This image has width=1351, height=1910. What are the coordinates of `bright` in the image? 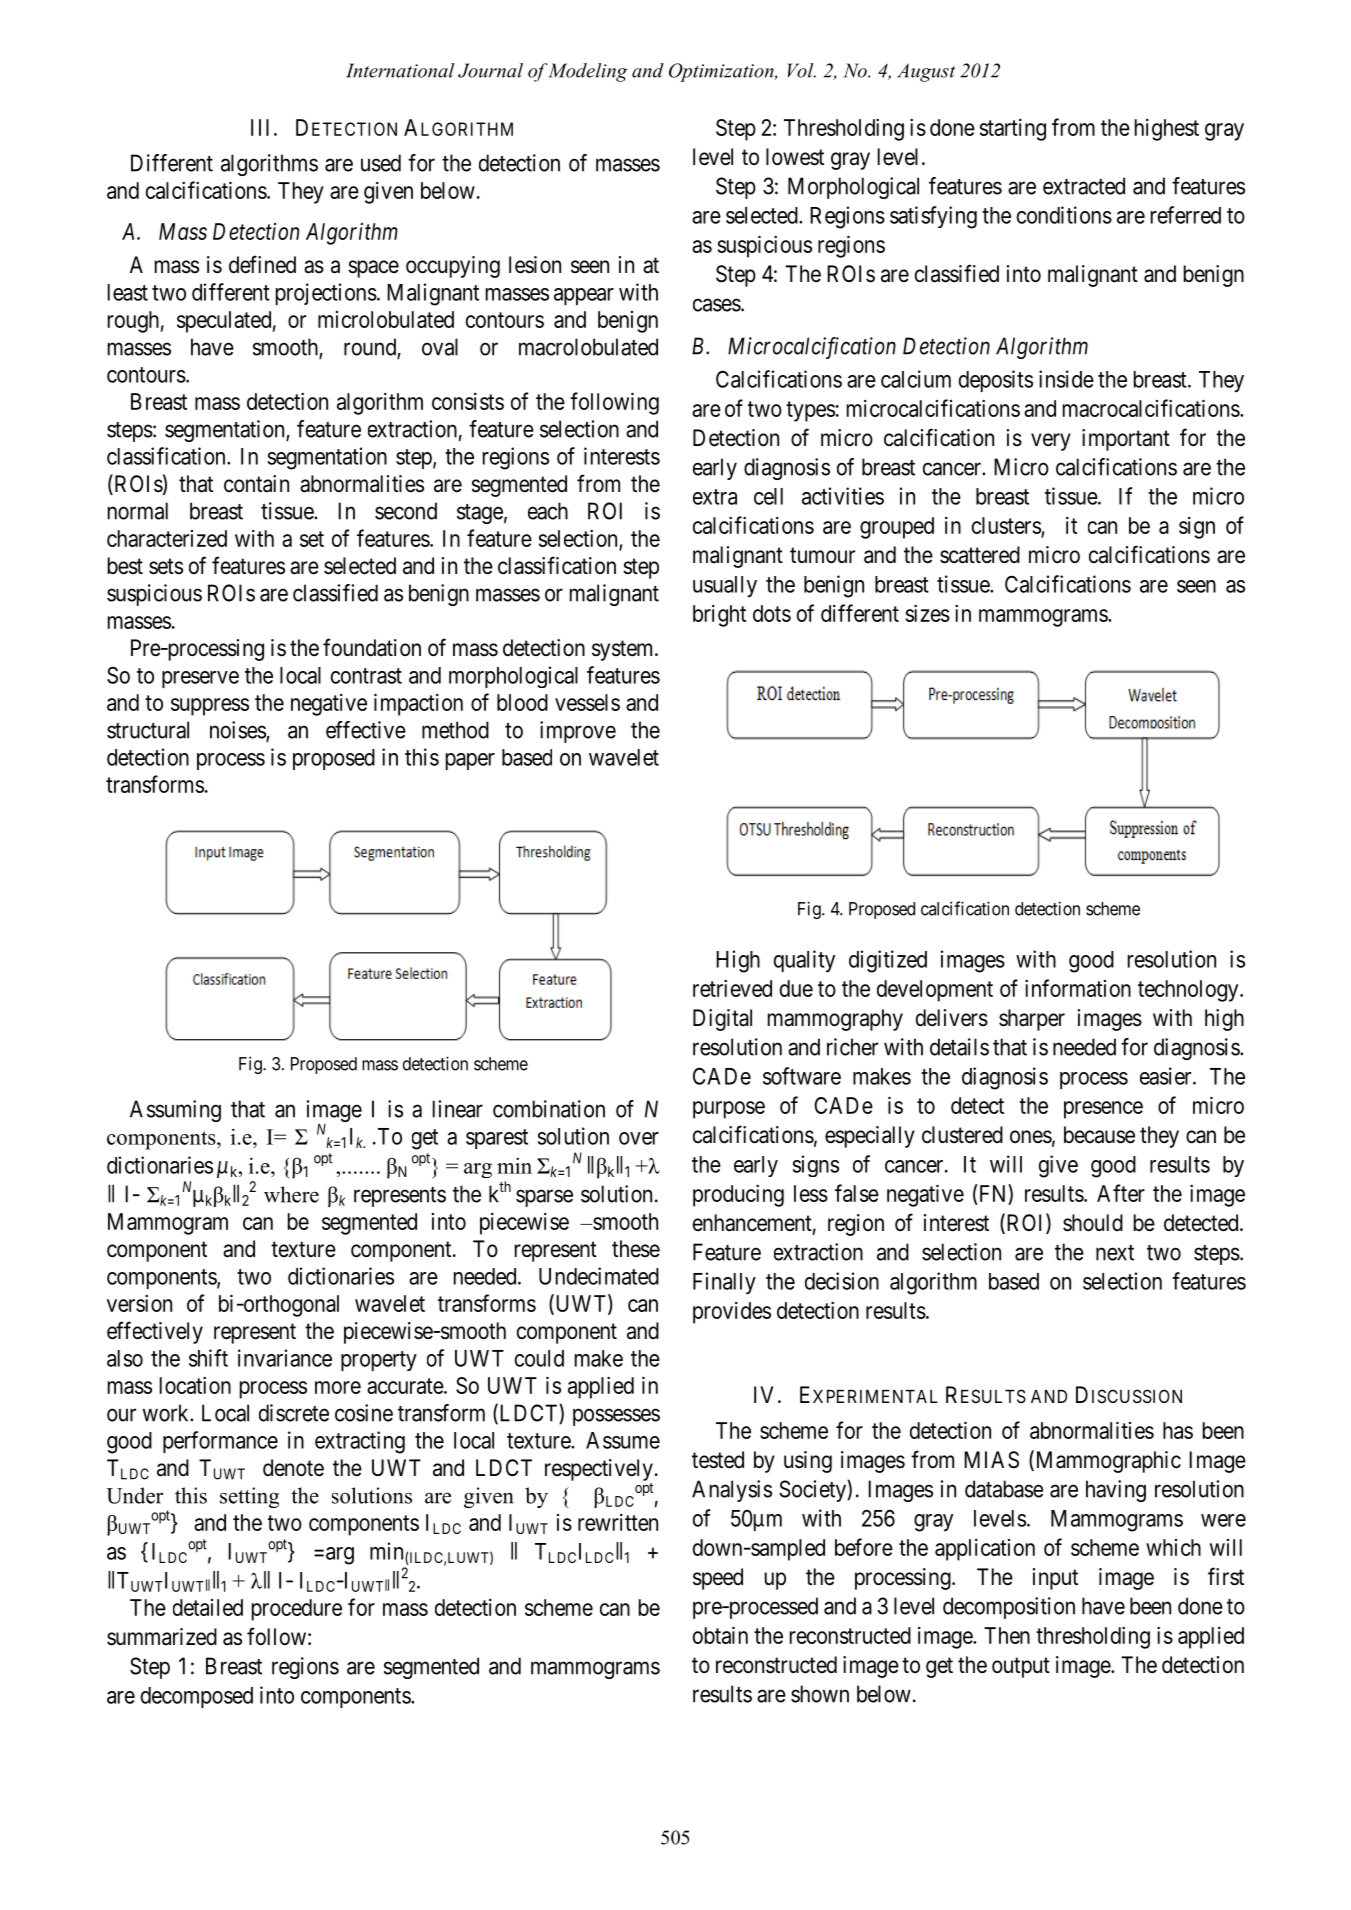 It's located at (719, 616).
